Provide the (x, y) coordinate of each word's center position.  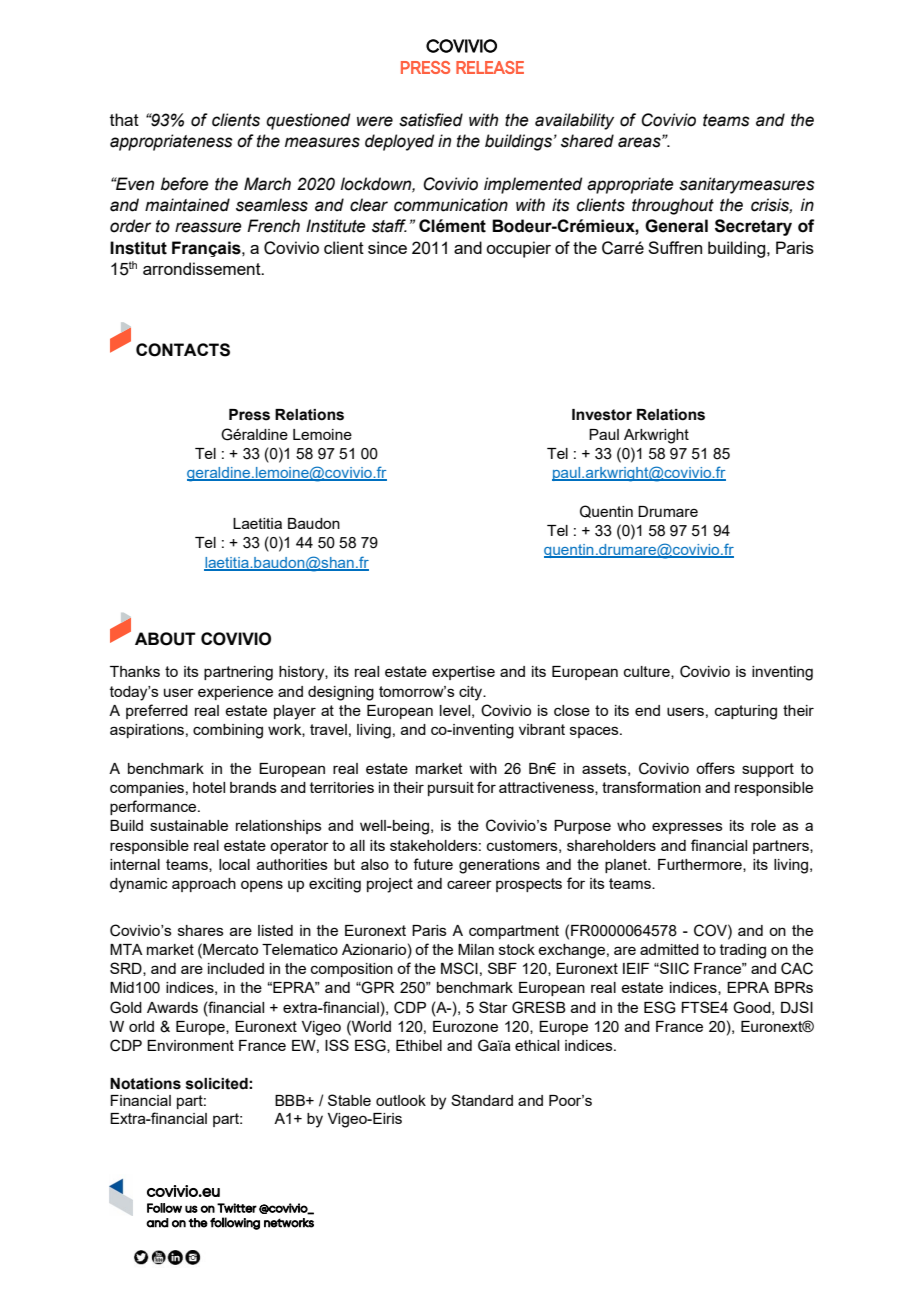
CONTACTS (183, 350)
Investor (602, 415)
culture (648, 672)
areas (640, 142)
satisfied (431, 120)
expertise (463, 673)
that (124, 119)
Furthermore (701, 865)
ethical (537, 1045)
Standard (482, 1100)
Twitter (237, 1208)
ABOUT (165, 639)
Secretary (753, 227)
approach (204, 885)
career (469, 884)
